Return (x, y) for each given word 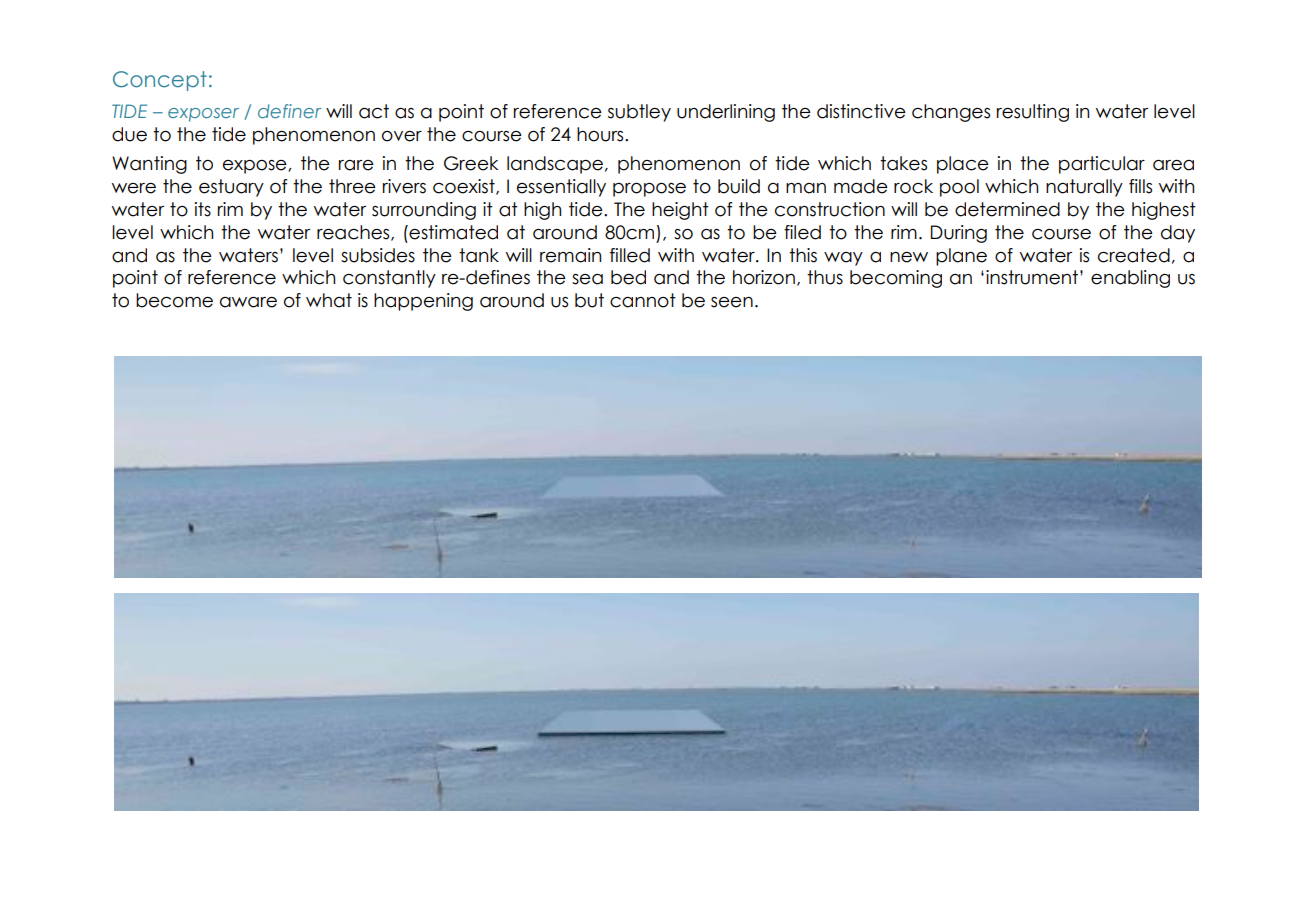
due (129, 134)
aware (248, 302)
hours (601, 134)
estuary (231, 188)
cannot (643, 300)
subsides (378, 255)
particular (1102, 165)
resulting (1033, 113)
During (959, 234)
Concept (160, 81)
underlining (726, 113)
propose (649, 190)
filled (630, 255)
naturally (1084, 188)
